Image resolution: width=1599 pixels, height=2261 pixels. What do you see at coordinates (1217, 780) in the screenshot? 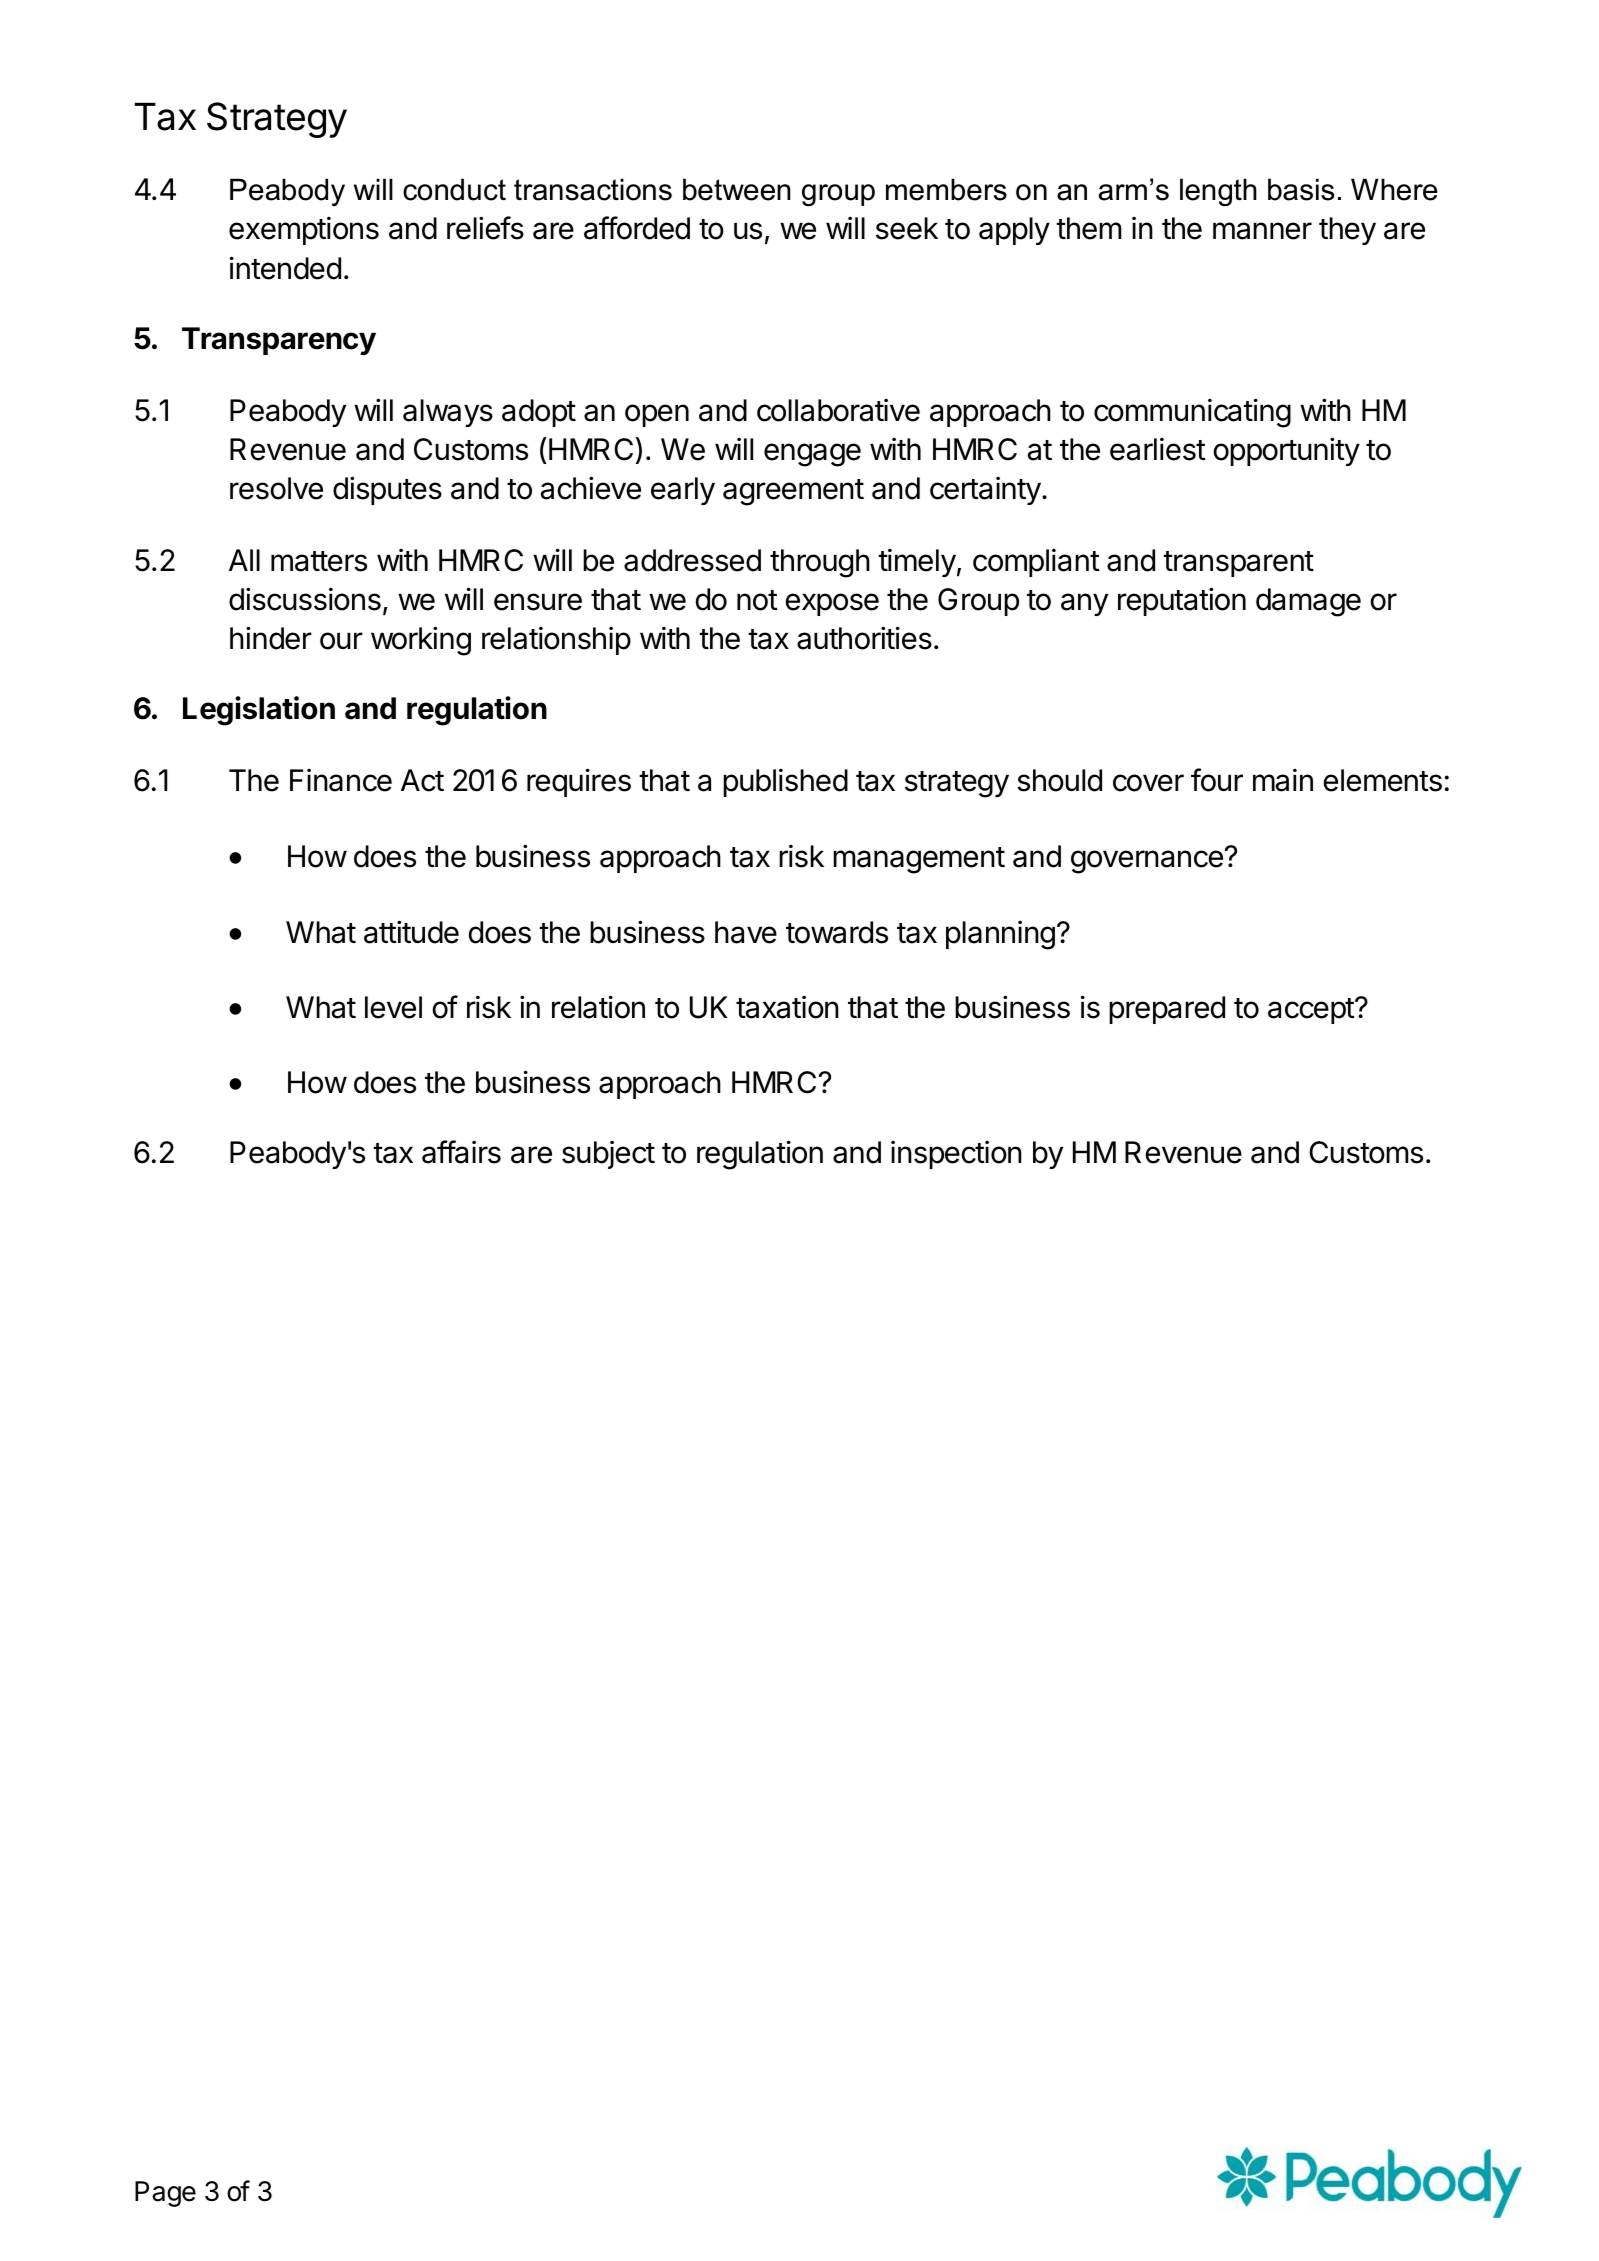
I see `four` at bounding box center [1217, 780].
